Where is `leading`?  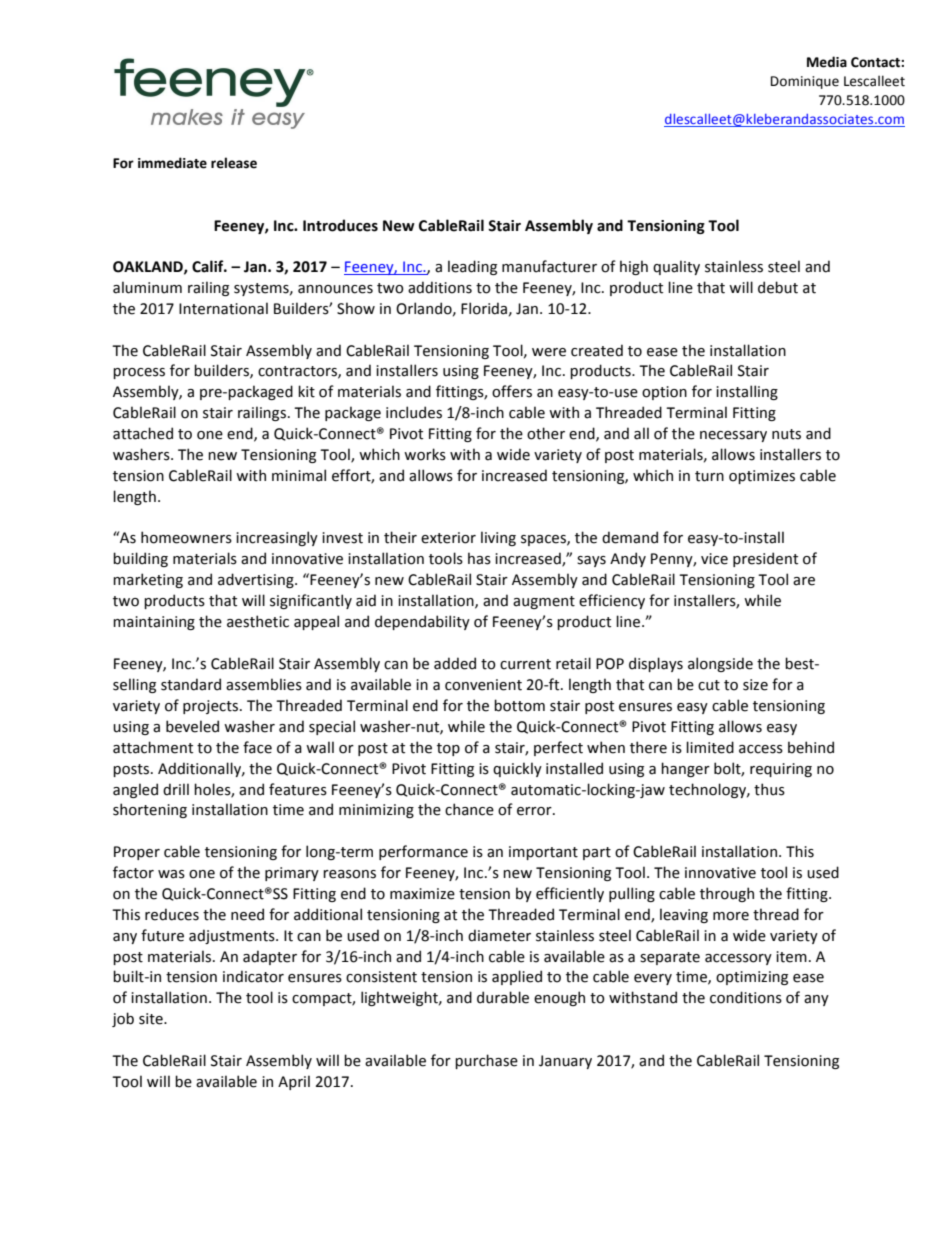 leading is located at coordinates (472, 267).
